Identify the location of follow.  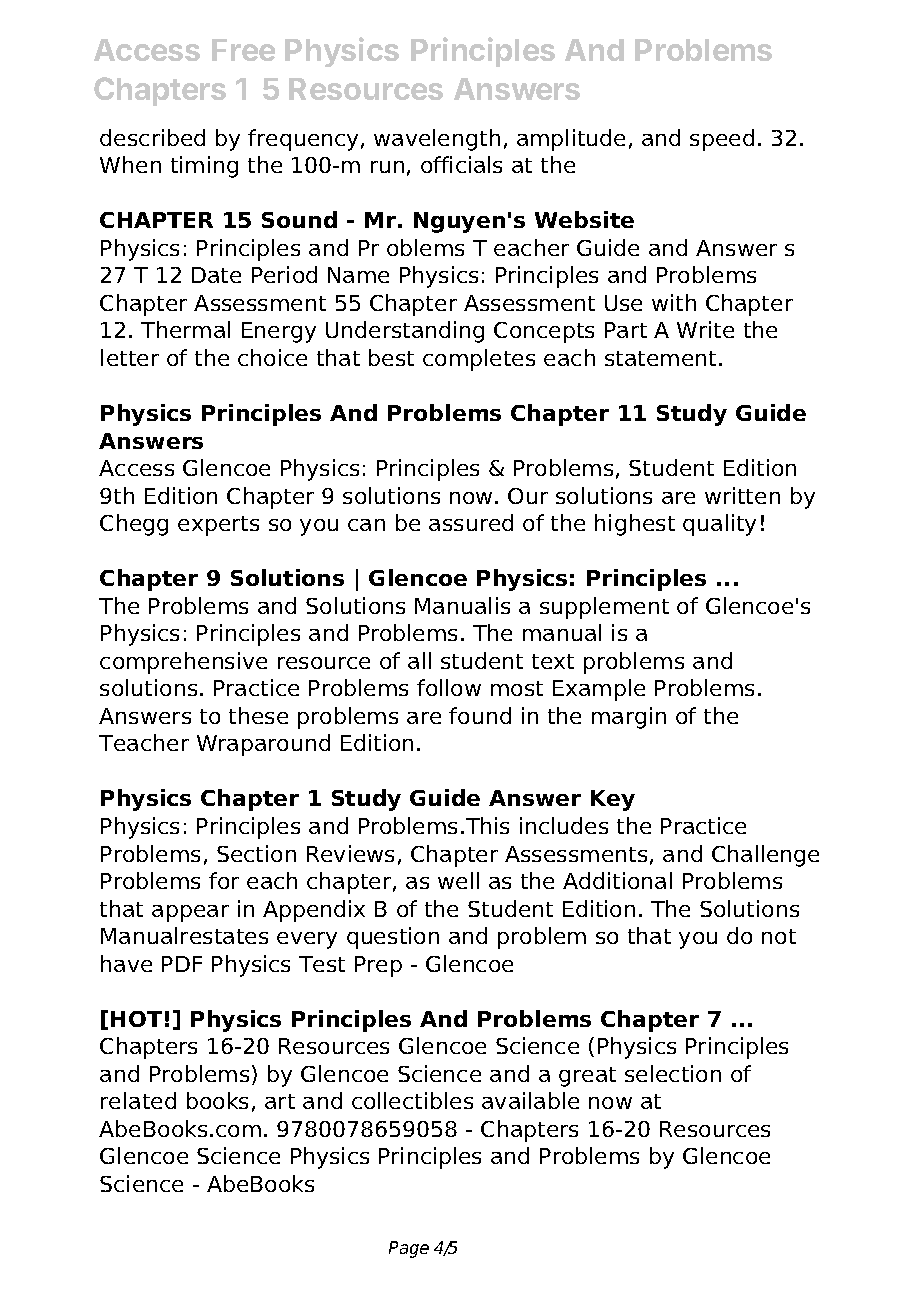
(449, 687).
